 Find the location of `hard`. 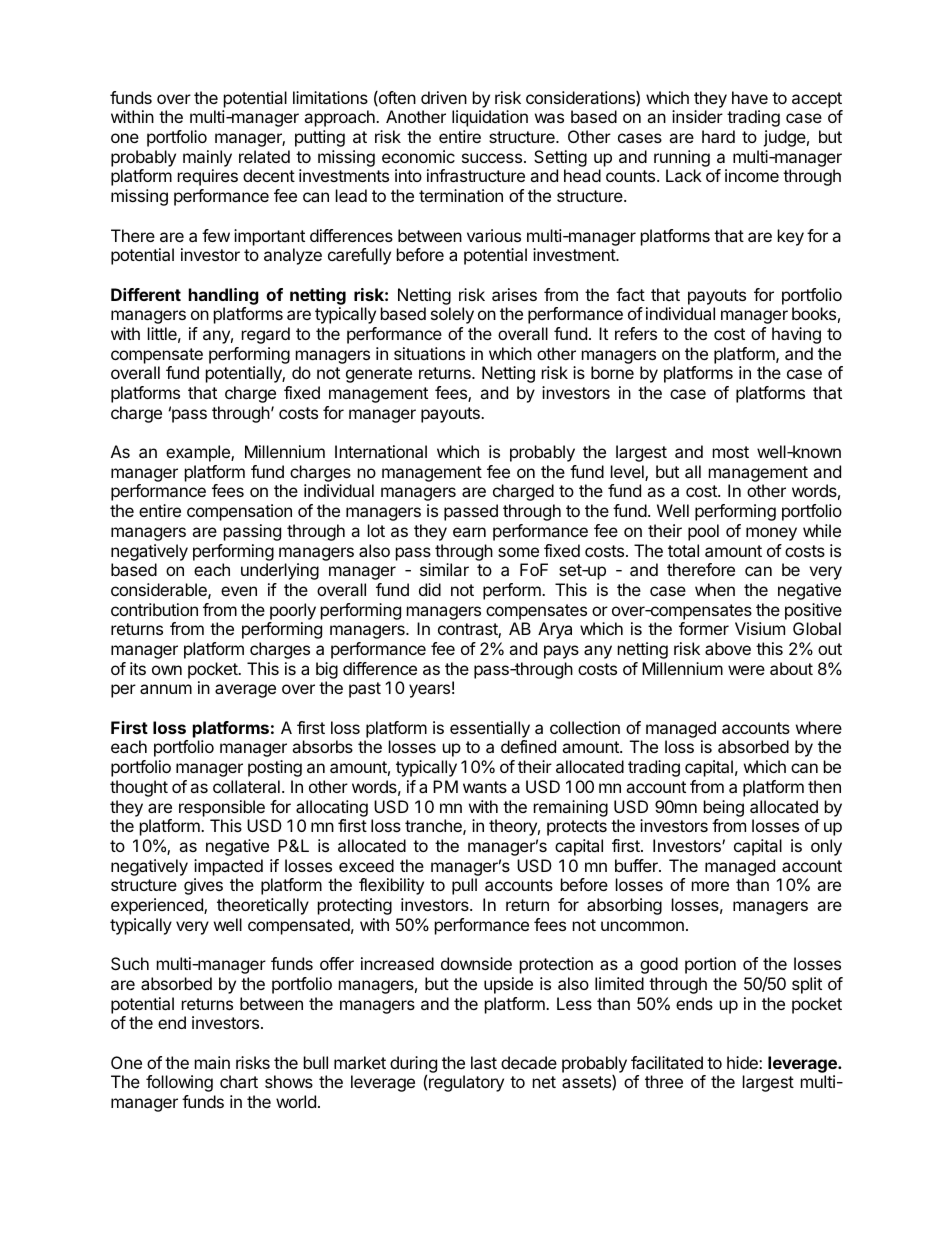

hard is located at coordinates (718, 136).
